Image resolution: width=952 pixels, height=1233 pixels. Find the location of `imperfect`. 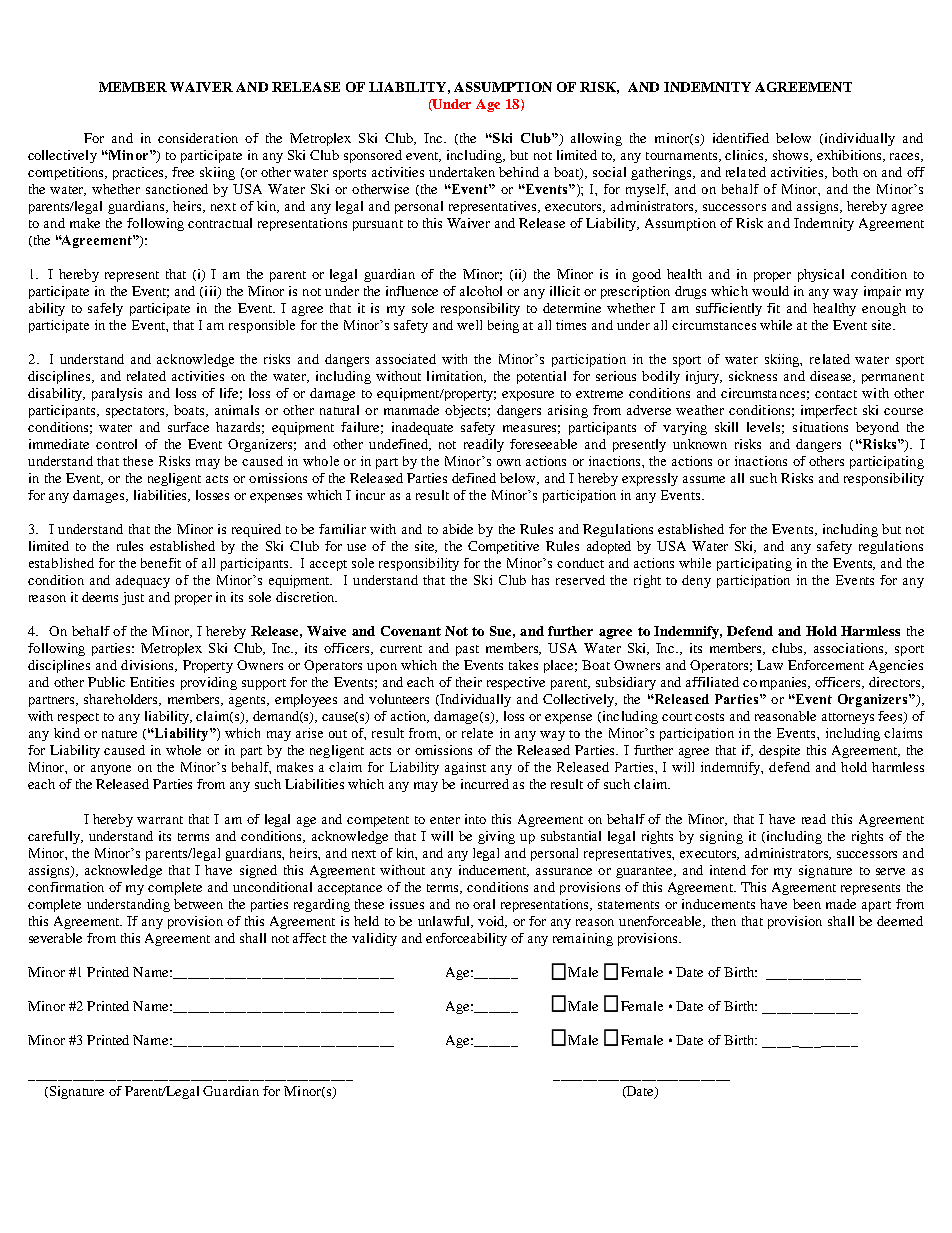

imperfect is located at coordinates (829, 411).
